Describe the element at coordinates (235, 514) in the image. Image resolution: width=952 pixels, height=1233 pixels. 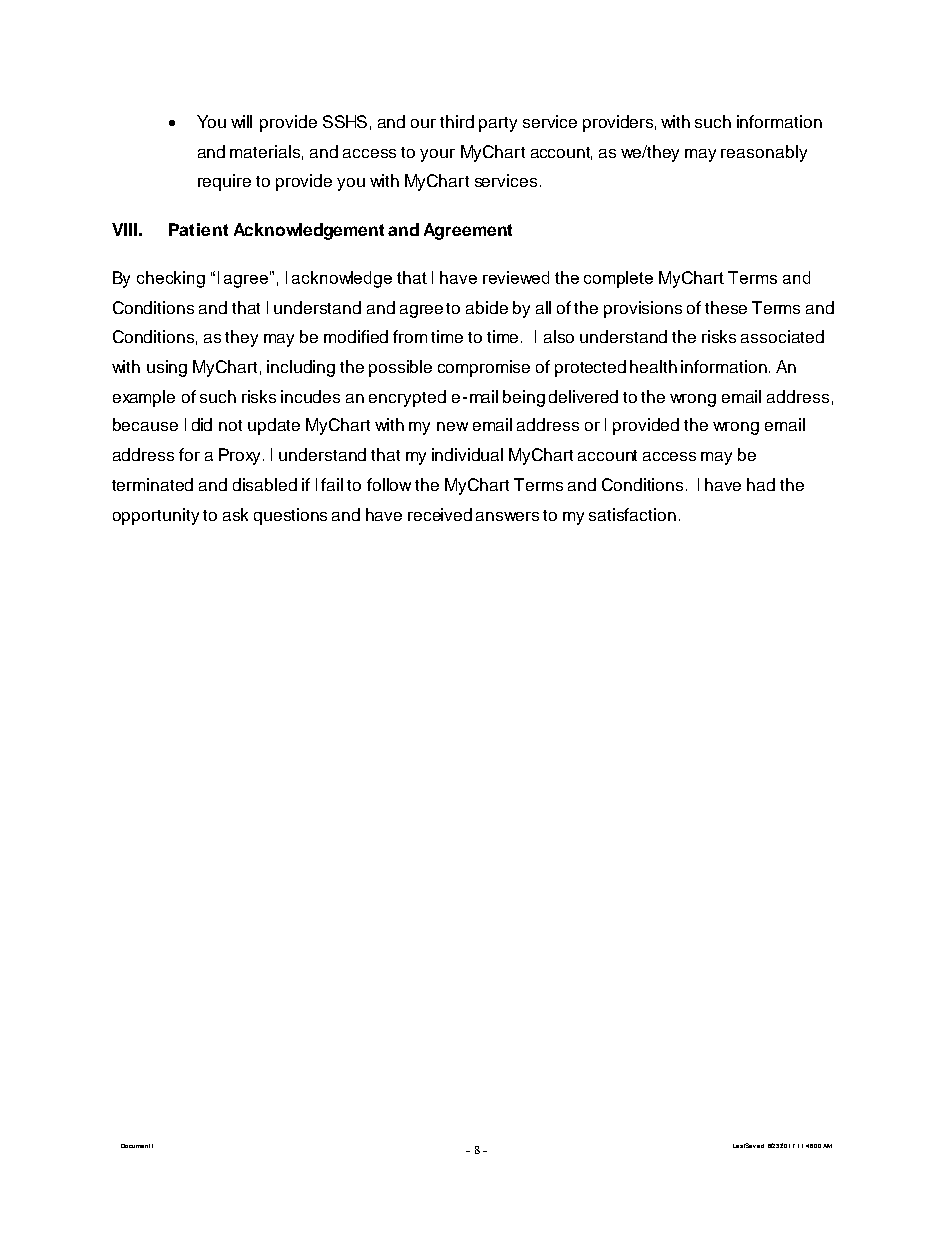
I see `ask` at that location.
